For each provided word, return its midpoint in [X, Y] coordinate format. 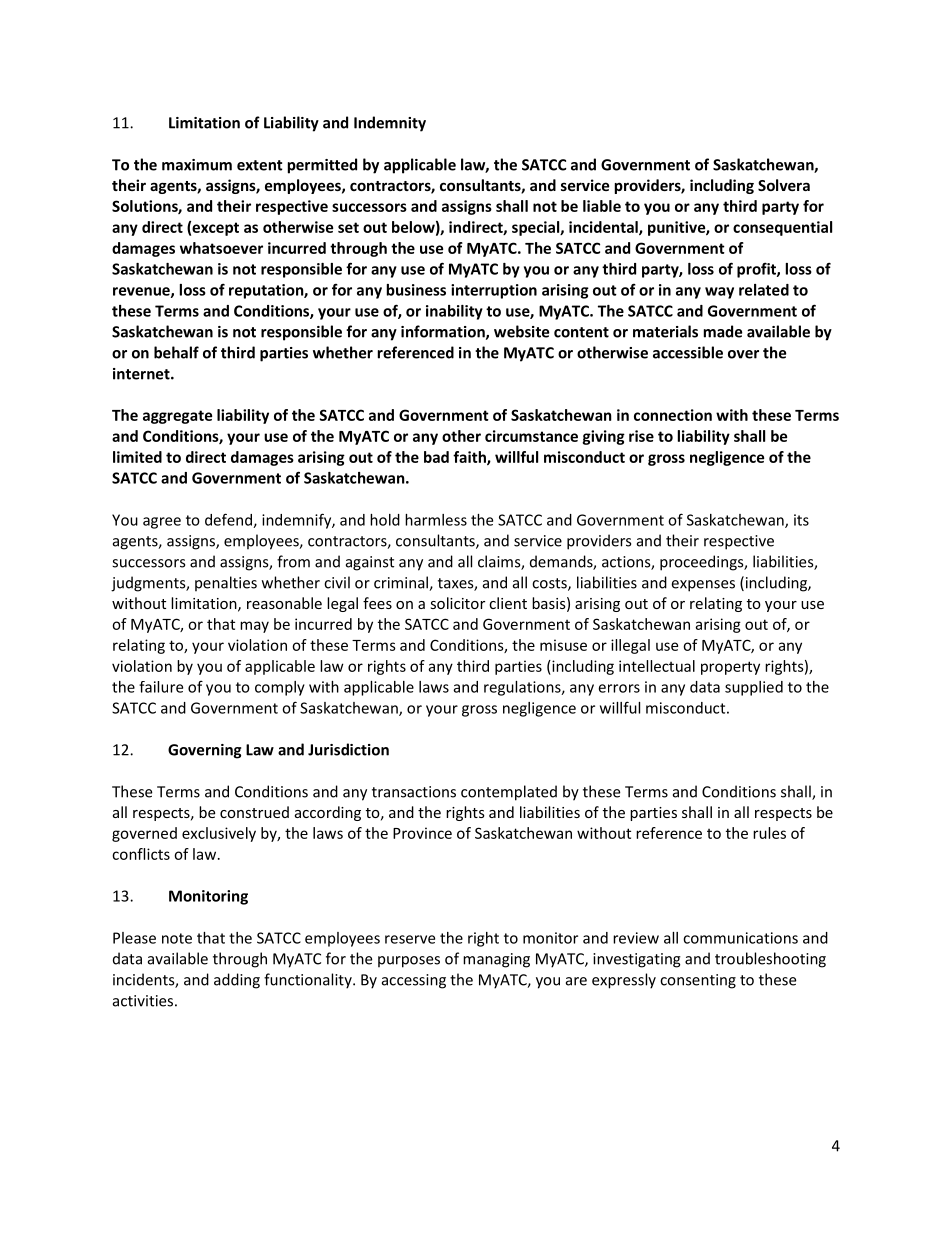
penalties [226, 584]
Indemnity [390, 124]
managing [496, 960]
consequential [782, 228]
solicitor [457, 603]
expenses [703, 586]
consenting [698, 981]
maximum [197, 165]
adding [237, 981]
